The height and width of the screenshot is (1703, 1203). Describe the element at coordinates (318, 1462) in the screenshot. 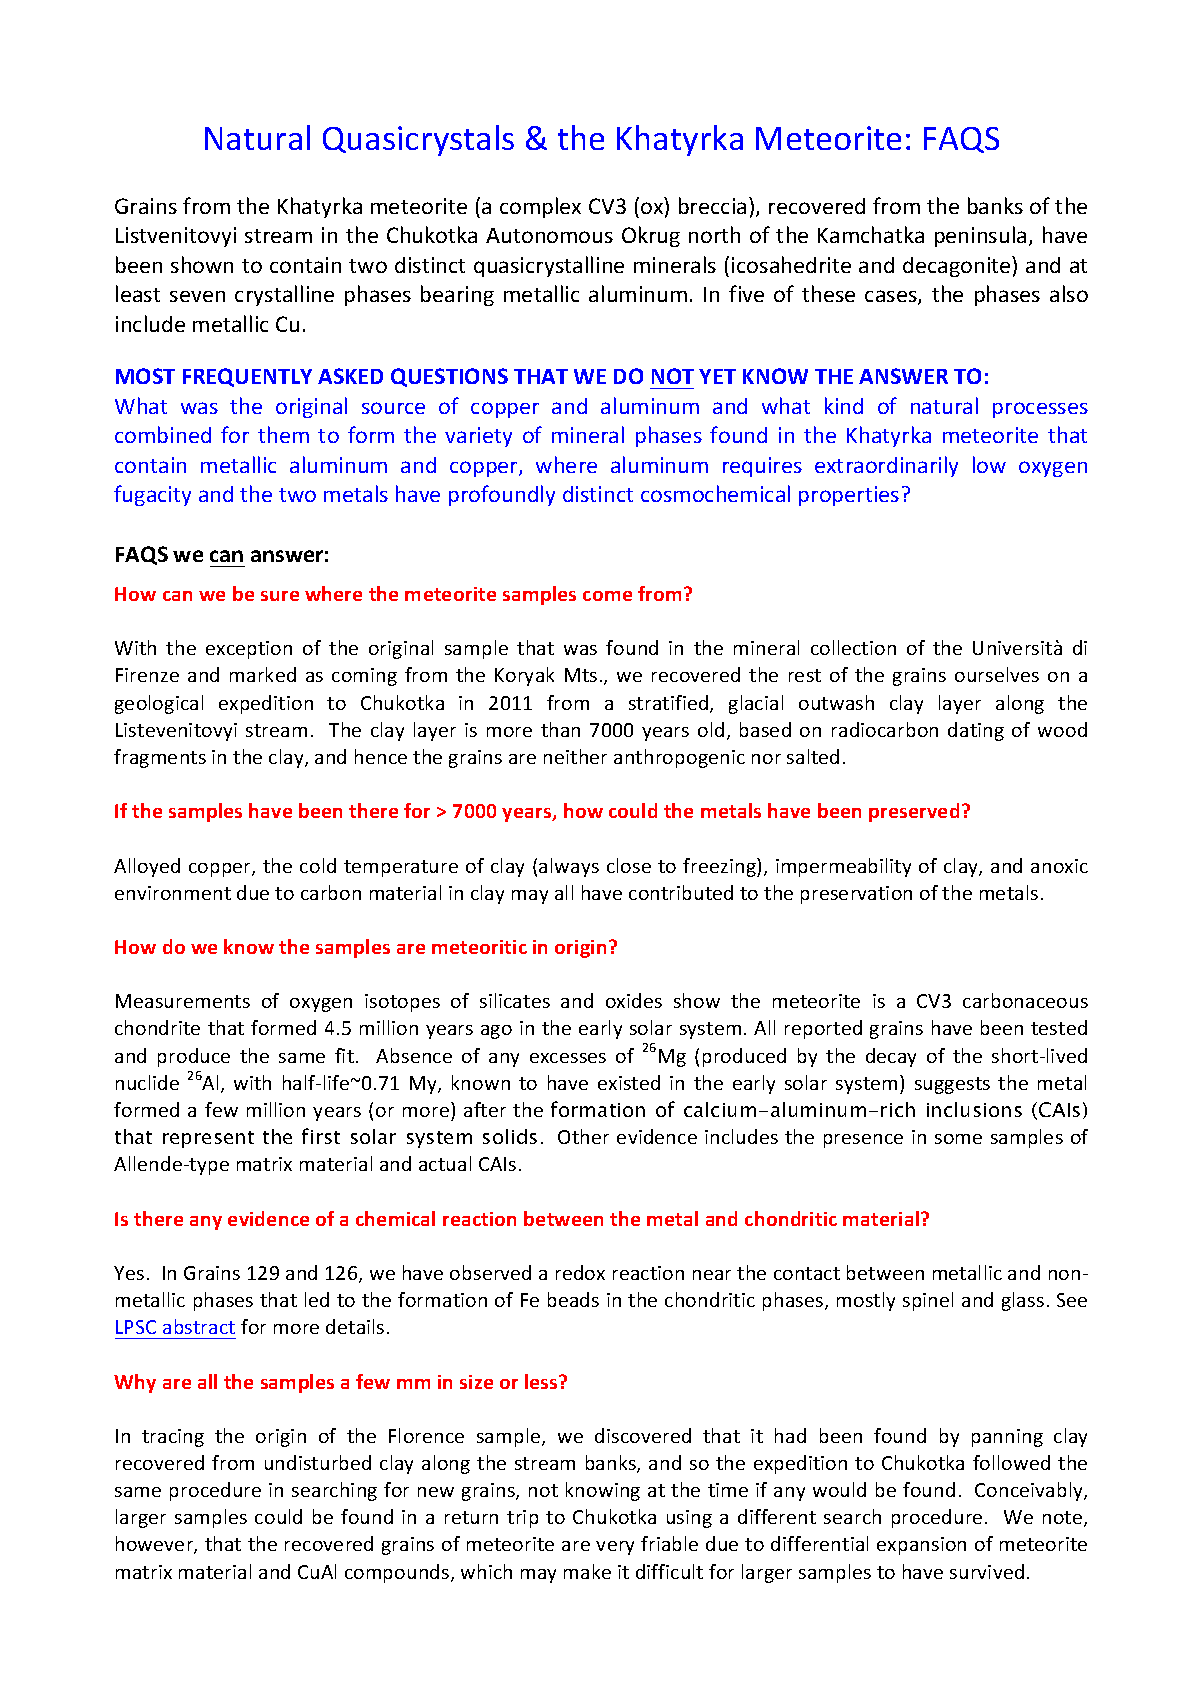

I see `undisturbed` at that location.
